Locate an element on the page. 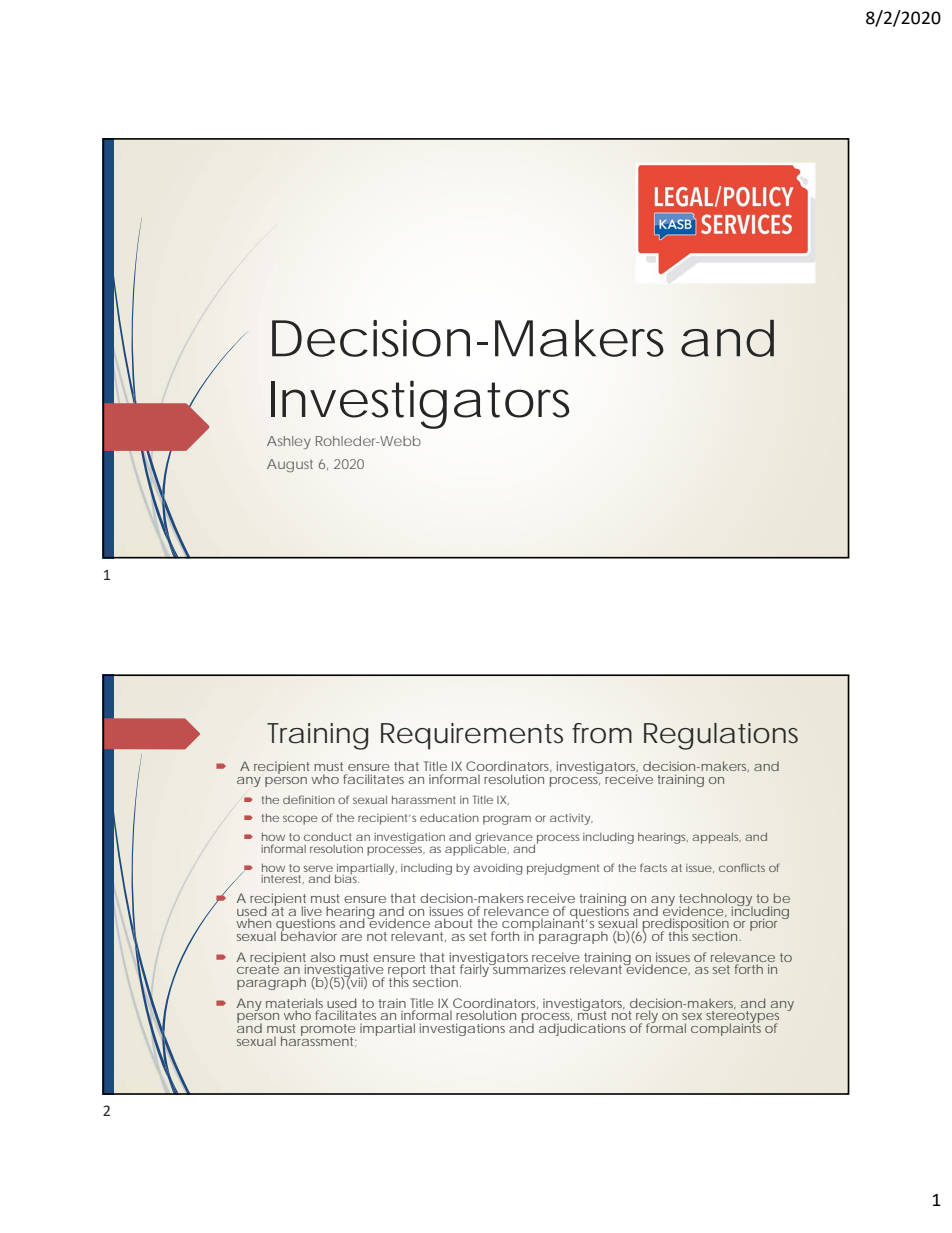 This document has width=952, height=1233. activity is located at coordinates (571, 819).
